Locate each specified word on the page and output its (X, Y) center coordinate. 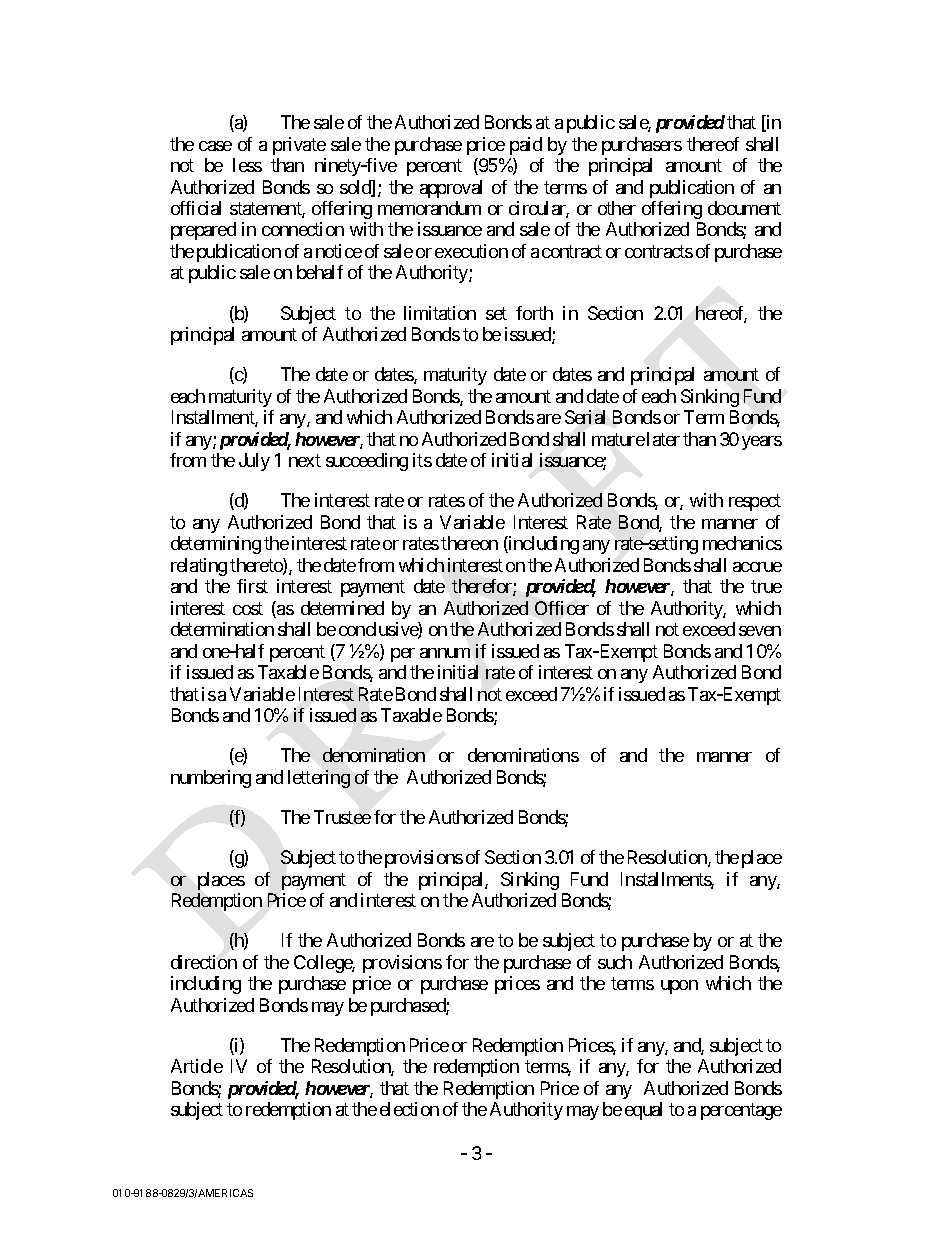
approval (451, 189)
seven (760, 631)
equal (643, 1111)
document (744, 208)
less (247, 165)
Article (197, 1066)
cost (248, 608)
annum (445, 653)
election (409, 1109)
